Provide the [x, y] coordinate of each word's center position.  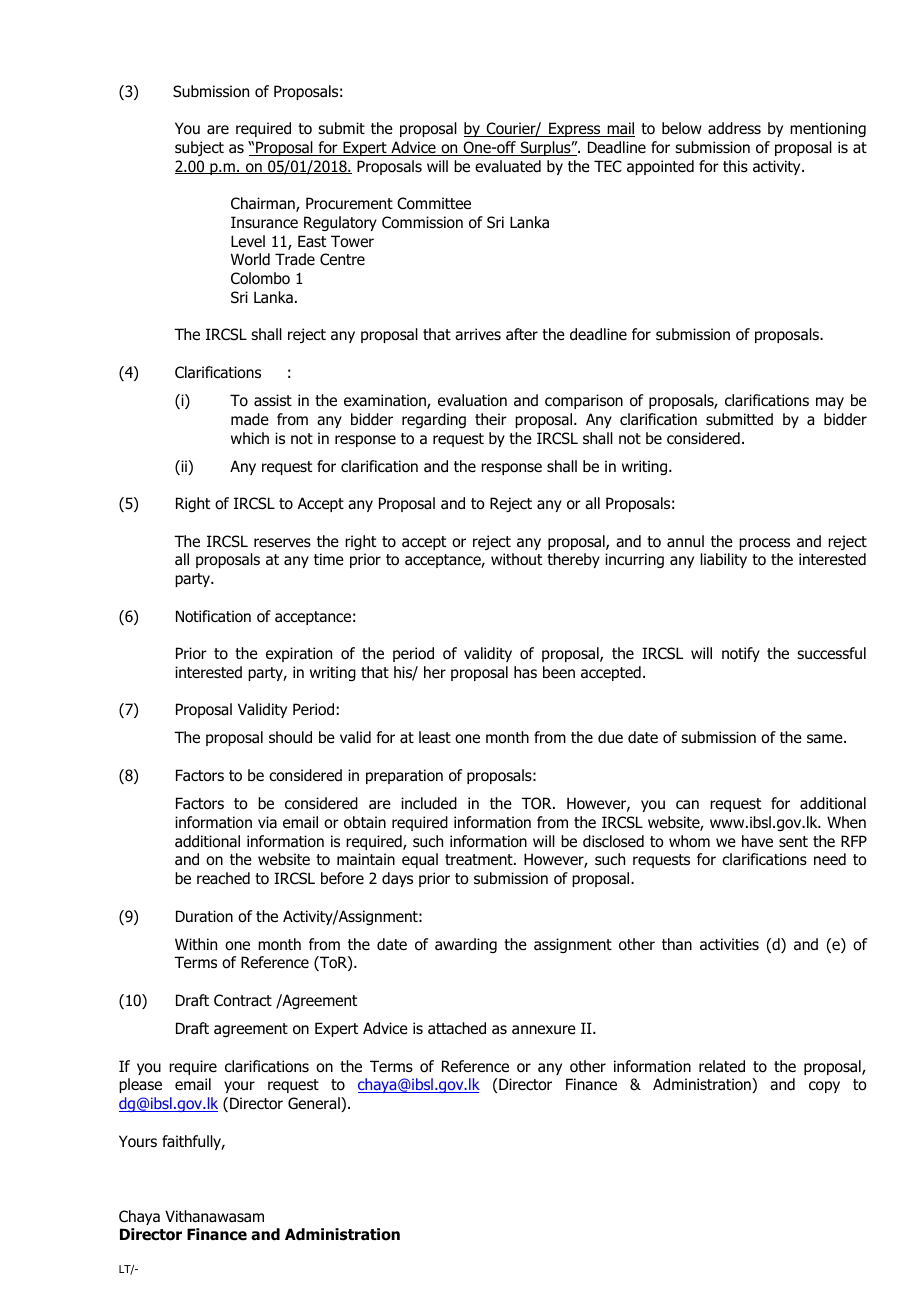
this [735, 166]
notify [741, 654]
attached [457, 1028]
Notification [213, 616]
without [516, 559]
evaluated [508, 166]
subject [199, 148]
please [140, 1085]
